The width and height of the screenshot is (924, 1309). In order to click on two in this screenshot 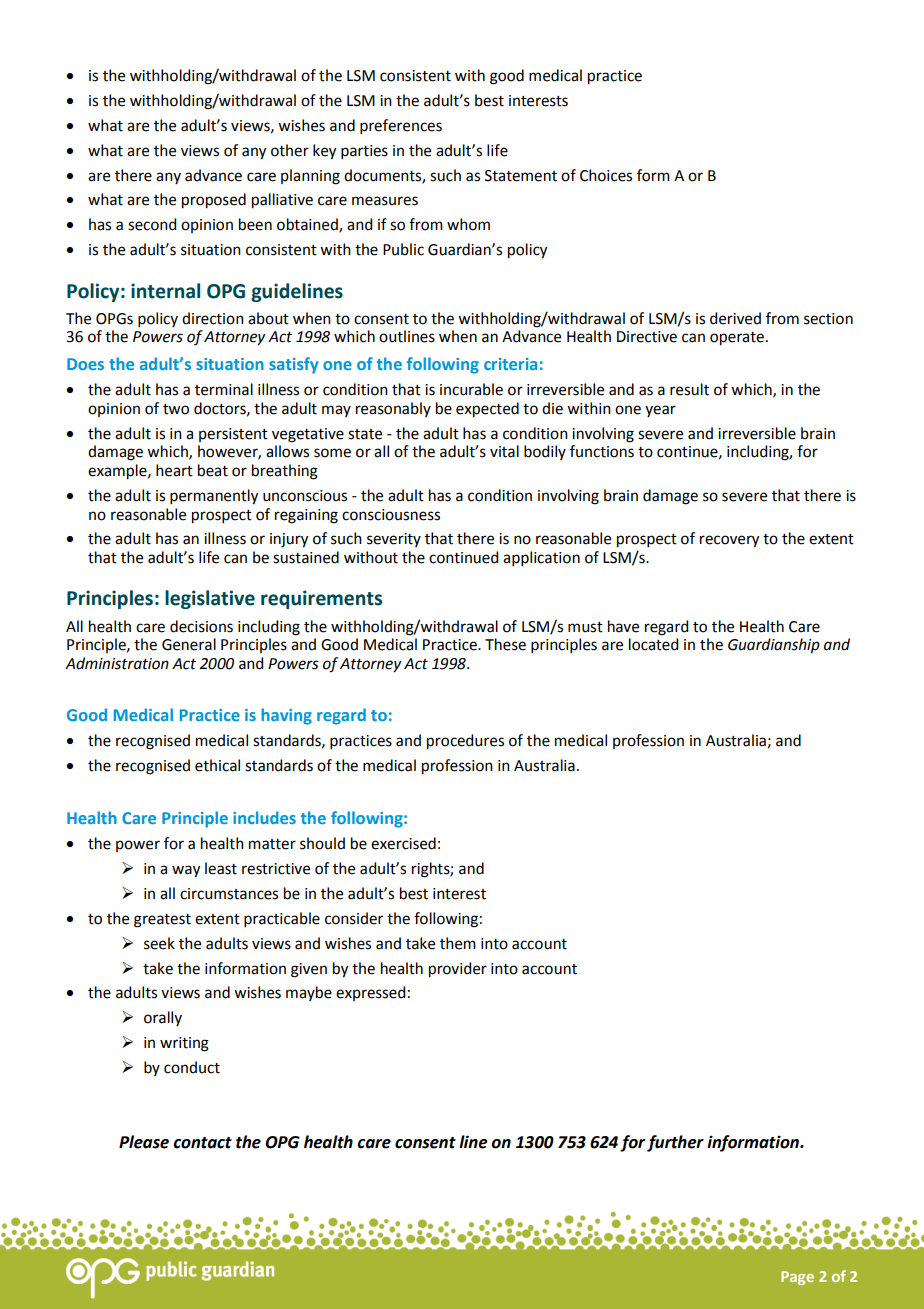, I will do `click(176, 409)`.
